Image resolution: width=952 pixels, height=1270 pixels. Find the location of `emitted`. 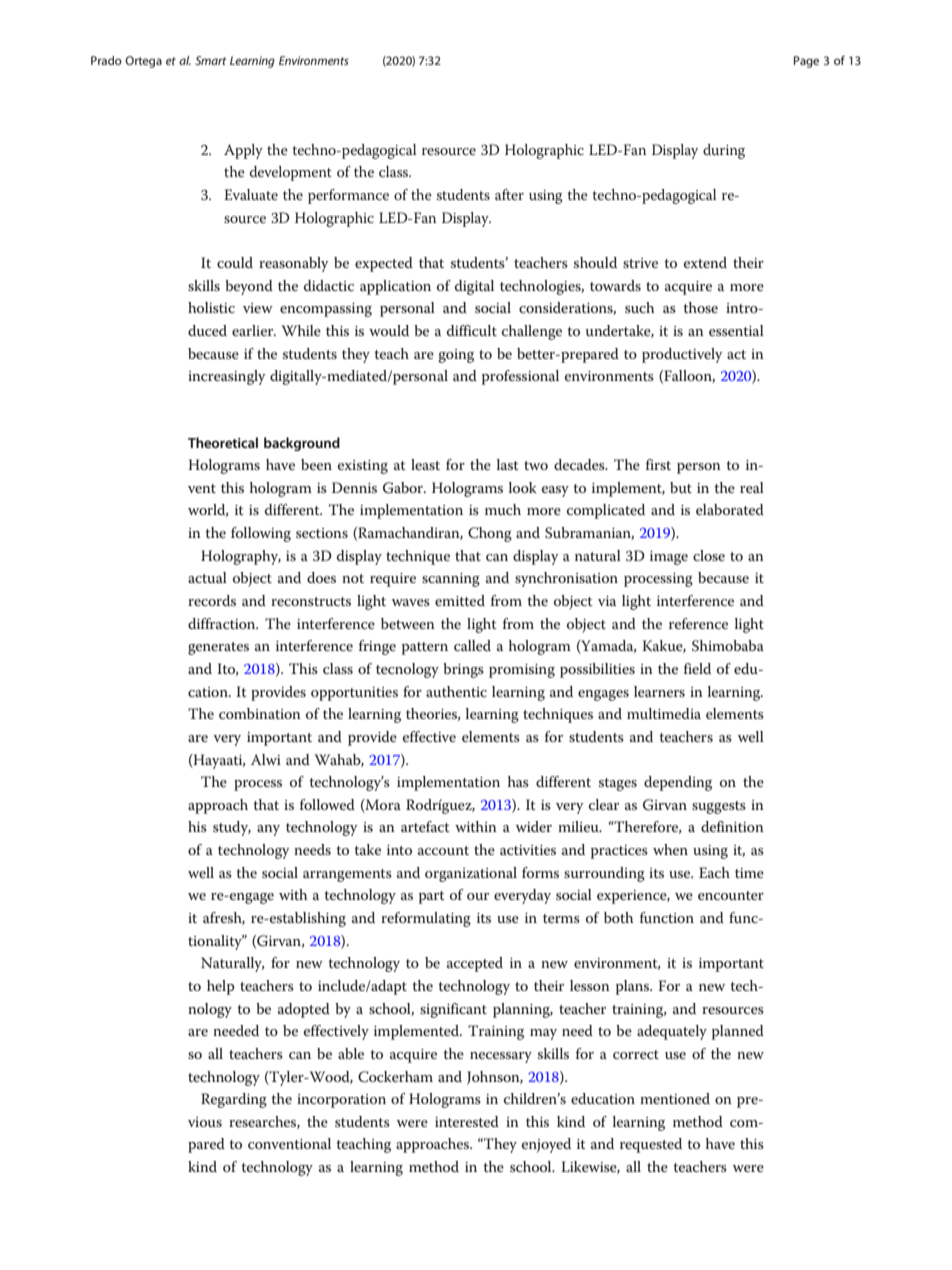

emitted is located at coordinates (460, 600).
